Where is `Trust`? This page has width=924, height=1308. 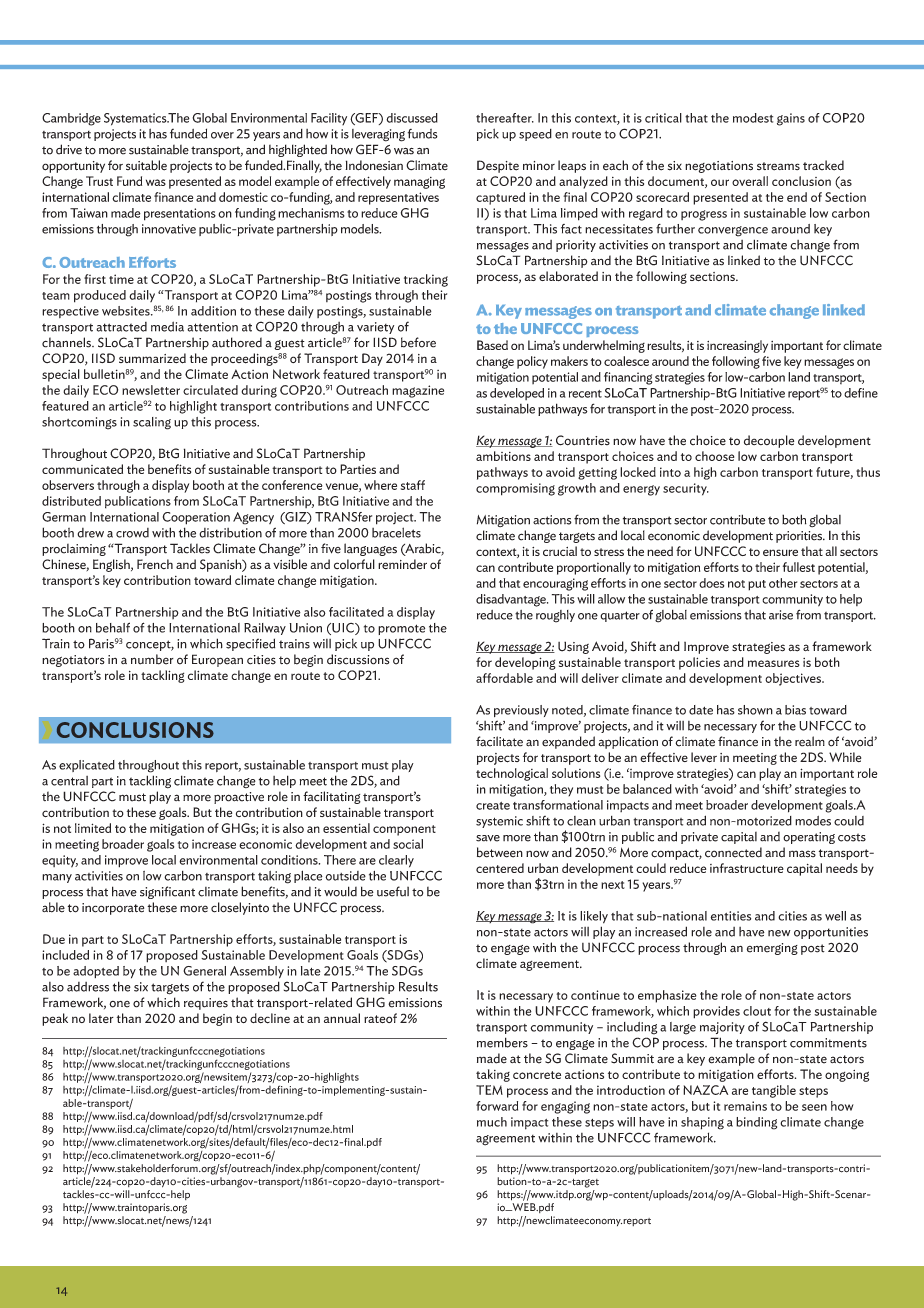
Trust is located at coordinates (99, 181).
